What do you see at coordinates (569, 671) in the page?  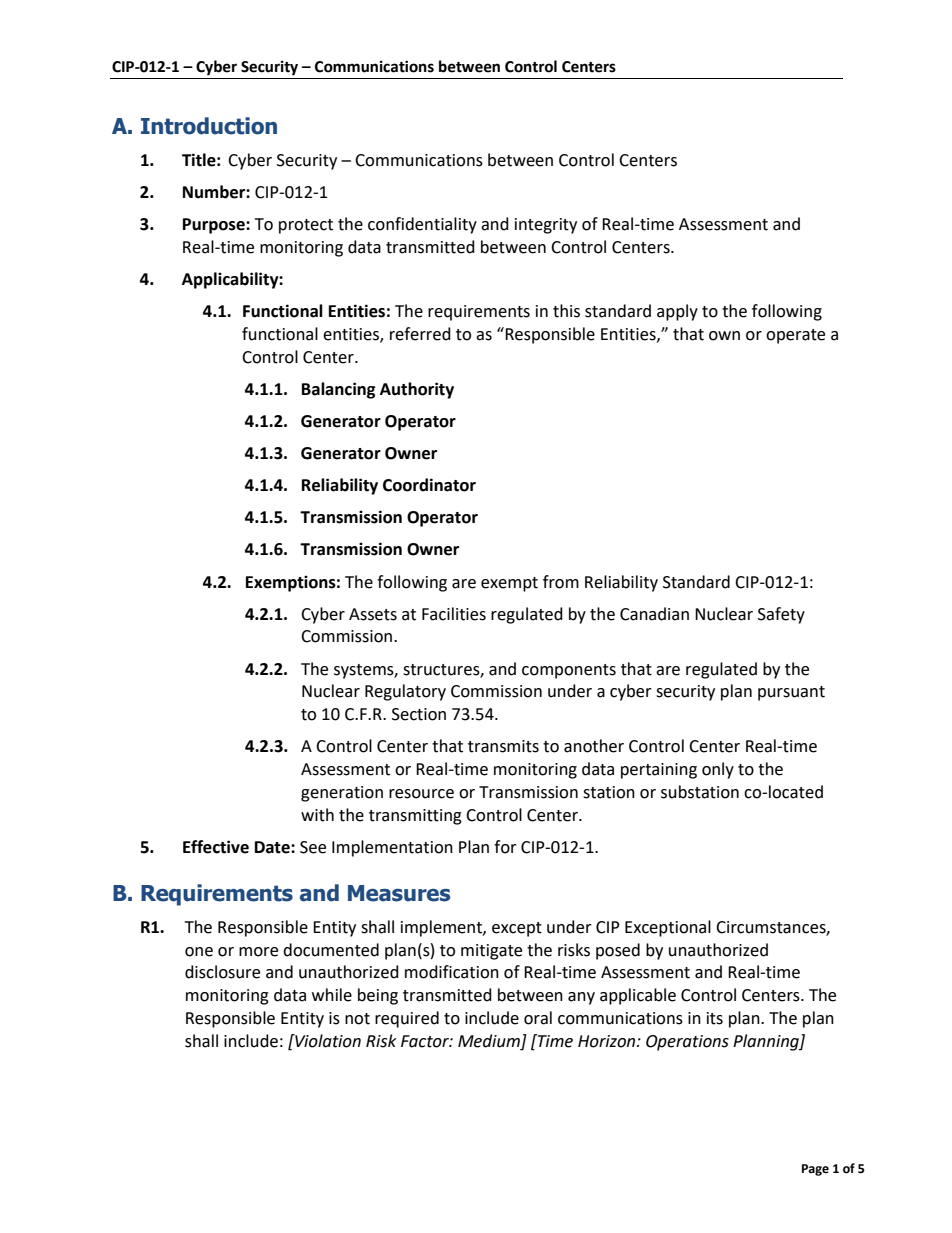 I see `components` at bounding box center [569, 671].
